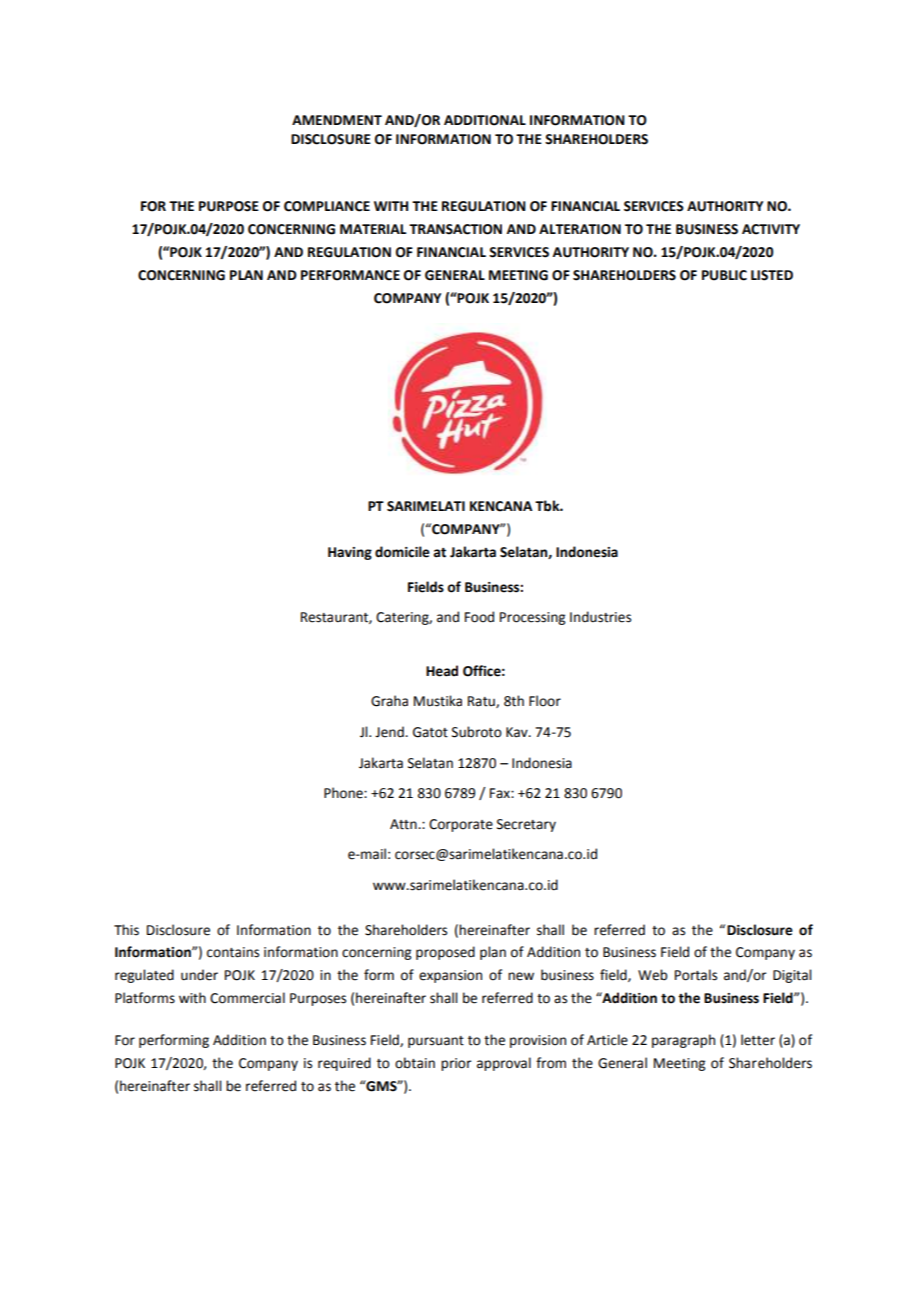 This image has width=924, height=1307. What do you see at coordinates (771, 229) in the image?
I see `ACTIVITY` at bounding box center [771, 229].
